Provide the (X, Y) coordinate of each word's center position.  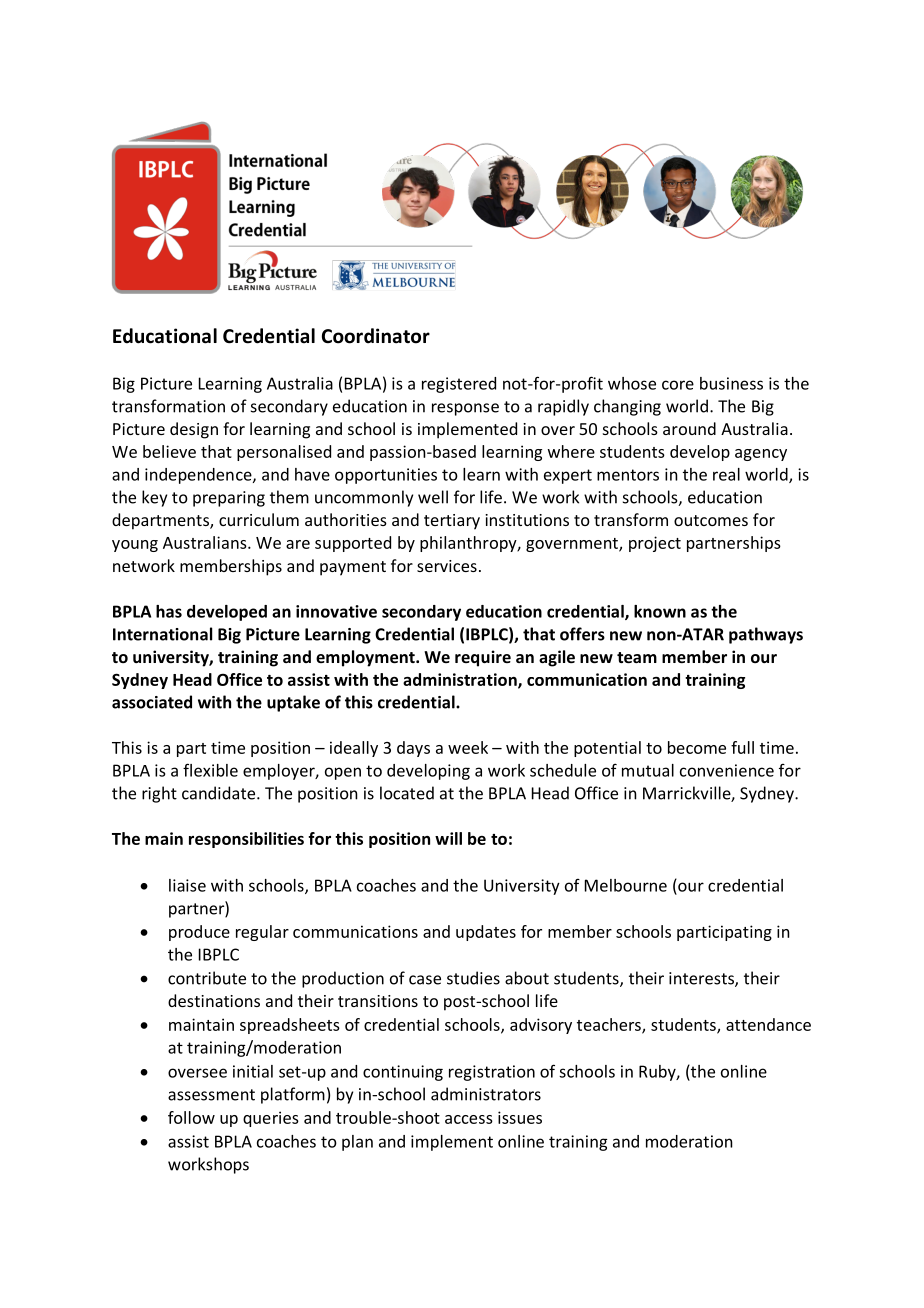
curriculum (259, 519)
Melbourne (626, 885)
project (655, 544)
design (194, 430)
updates (486, 933)
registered (459, 385)
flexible (210, 770)
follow (191, 1117)
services (447, 566)
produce (199, 933)
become (697, 747)
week (468, 747)
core (678, 385)
